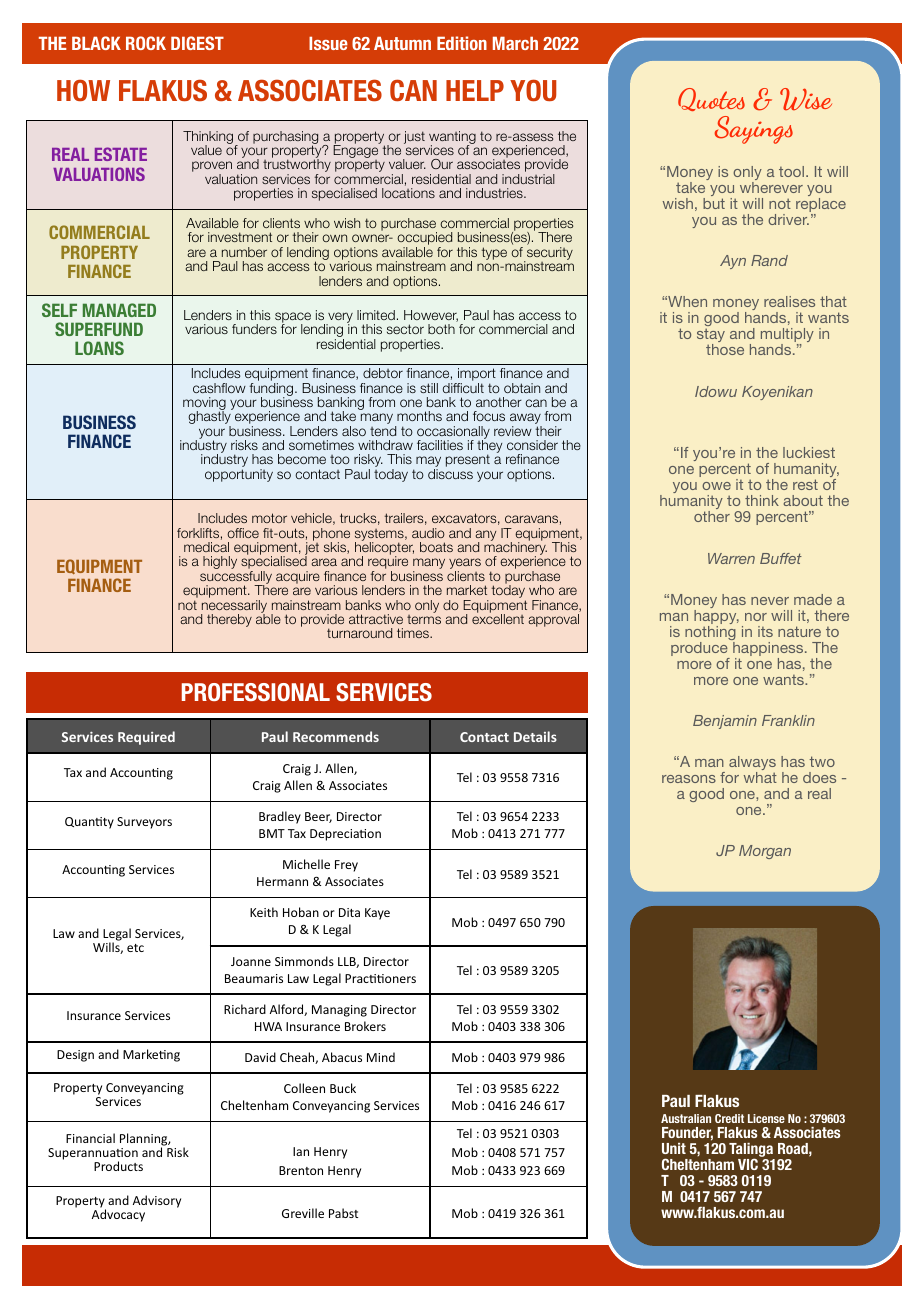 Image resolution: width=924 pixels, height=1308 pixels. I want to click on Quotes, so click(711, 99).
